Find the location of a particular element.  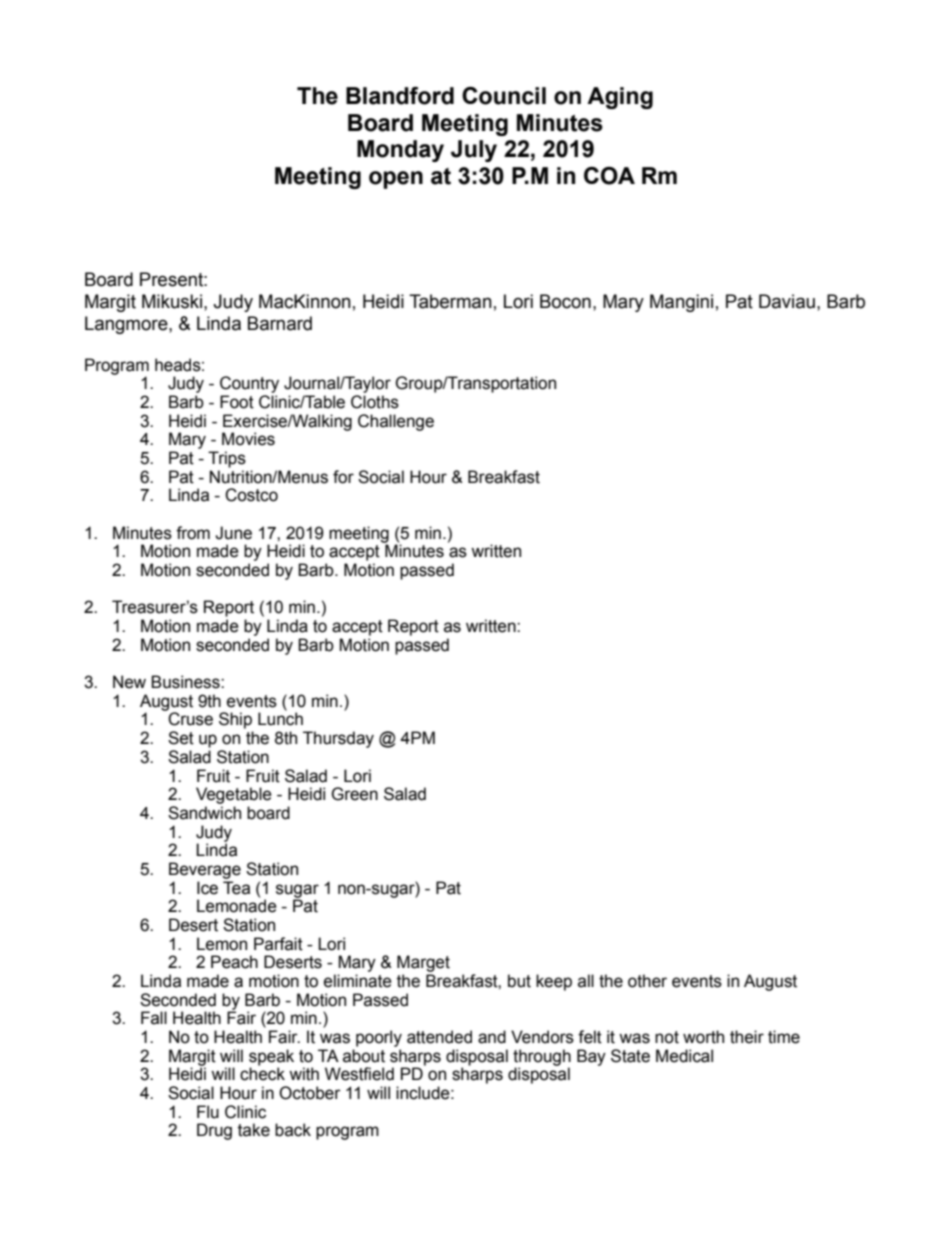

Trips is located at coordinates (227, 459).
